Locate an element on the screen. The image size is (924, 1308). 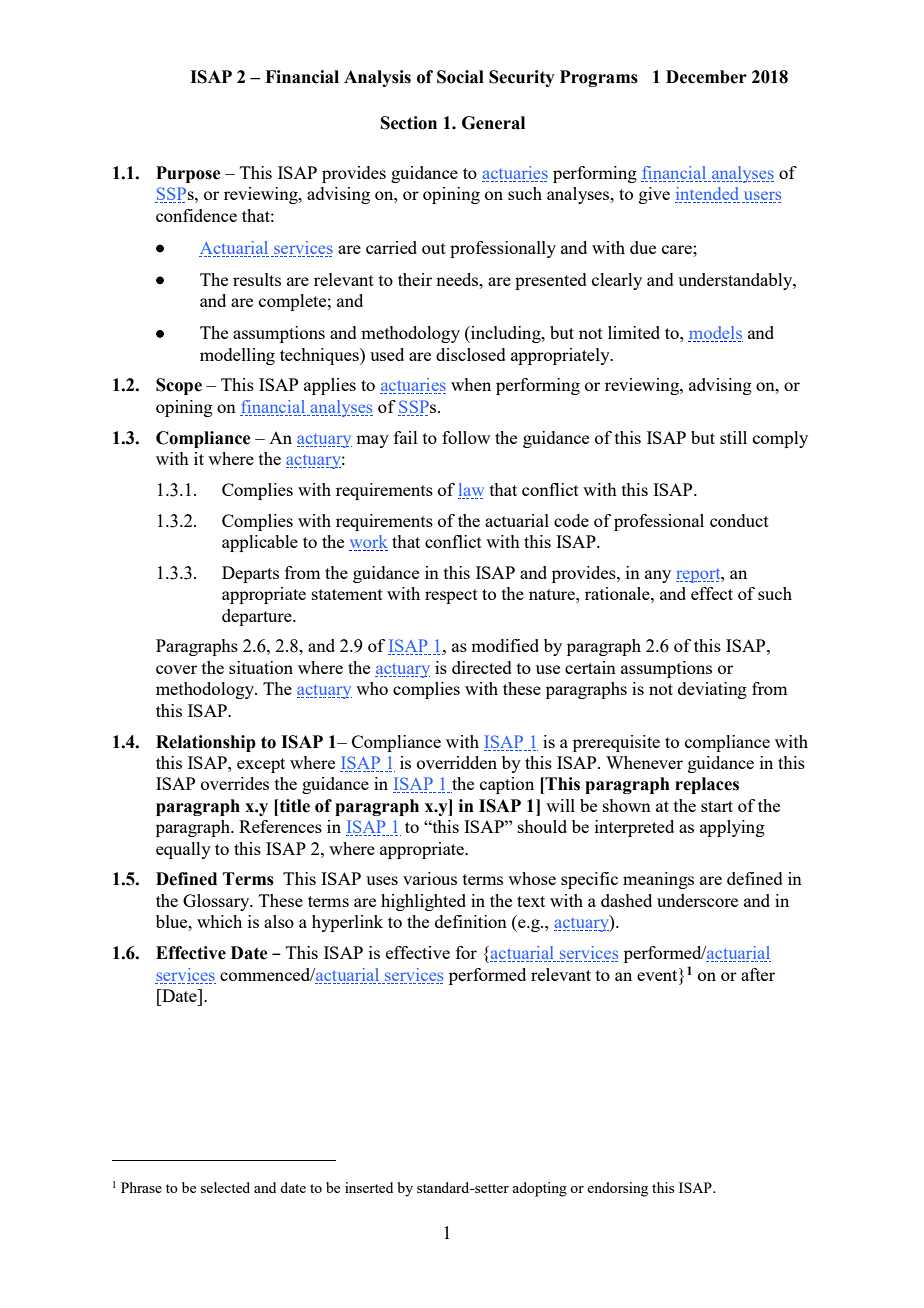
selected is located at coordinates (225, 1187).
